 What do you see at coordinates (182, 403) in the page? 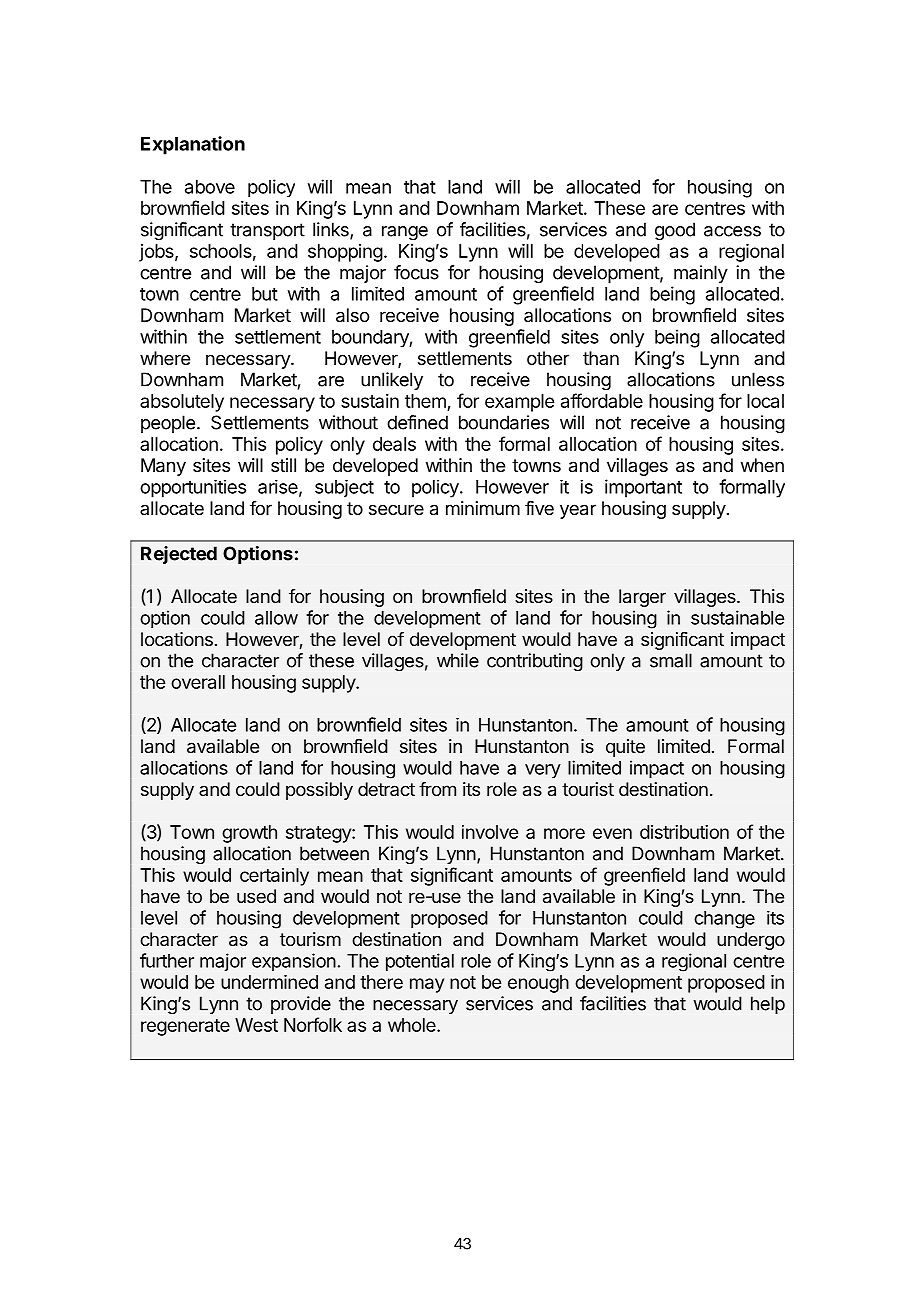
I see `absolutely` at bounding box center [182, 403].
